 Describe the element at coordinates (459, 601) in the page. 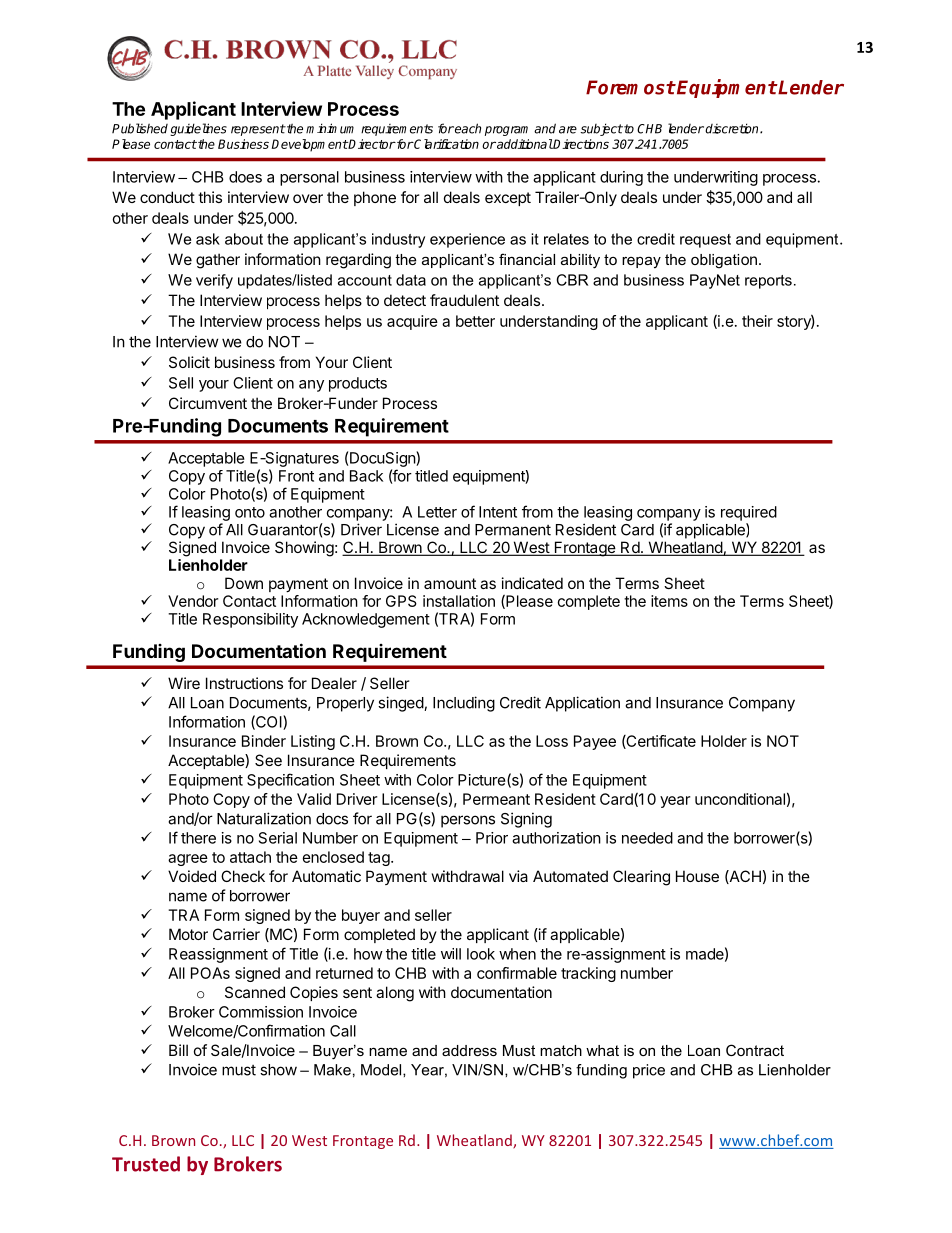

I see `installation` at that location.
